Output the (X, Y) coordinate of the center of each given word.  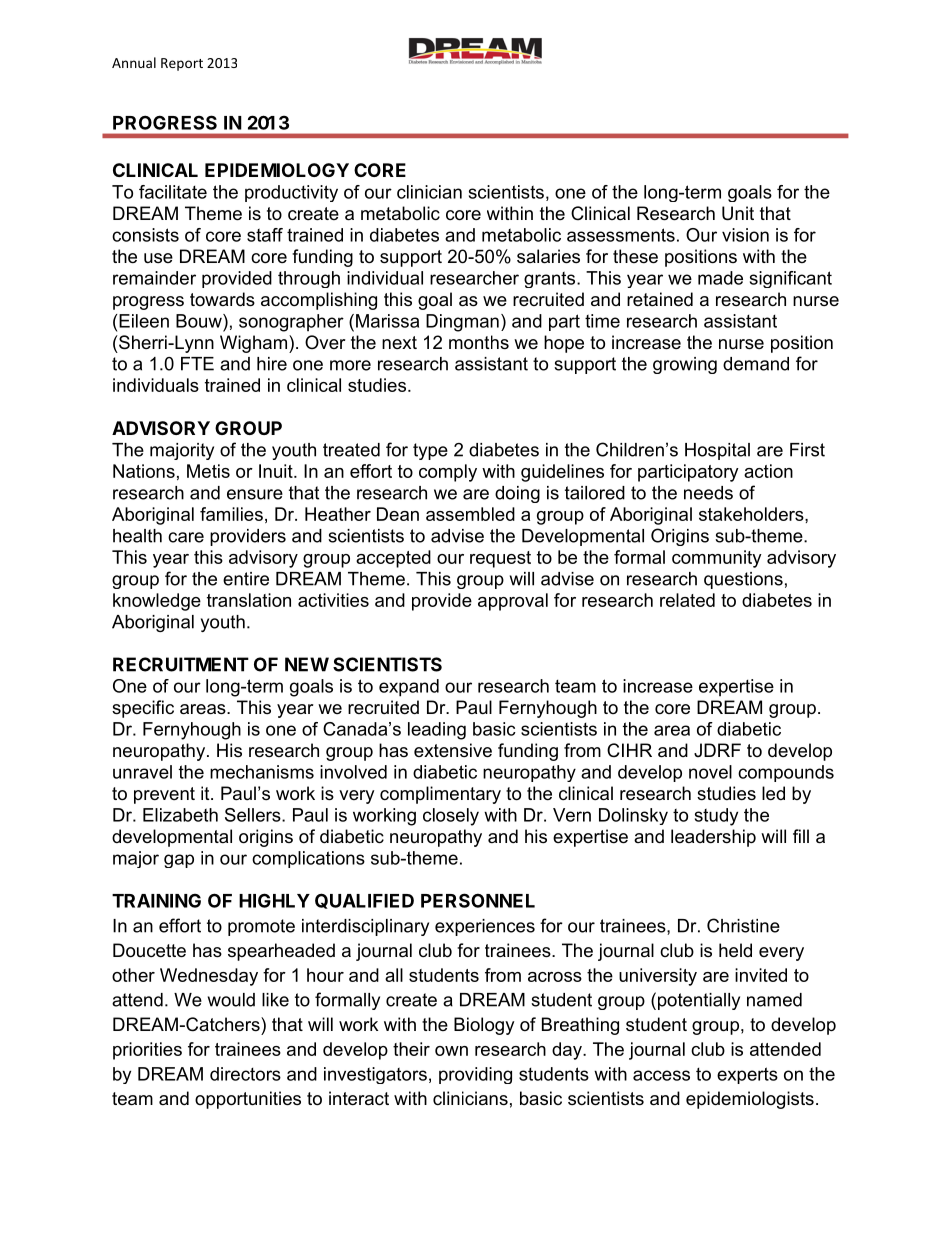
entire (246, 579)
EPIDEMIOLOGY (277, 170)
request (500, 559)
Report (182, 64)
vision (745, 235)
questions (743, 580)
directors (245, 1074)
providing (475, 1075)
